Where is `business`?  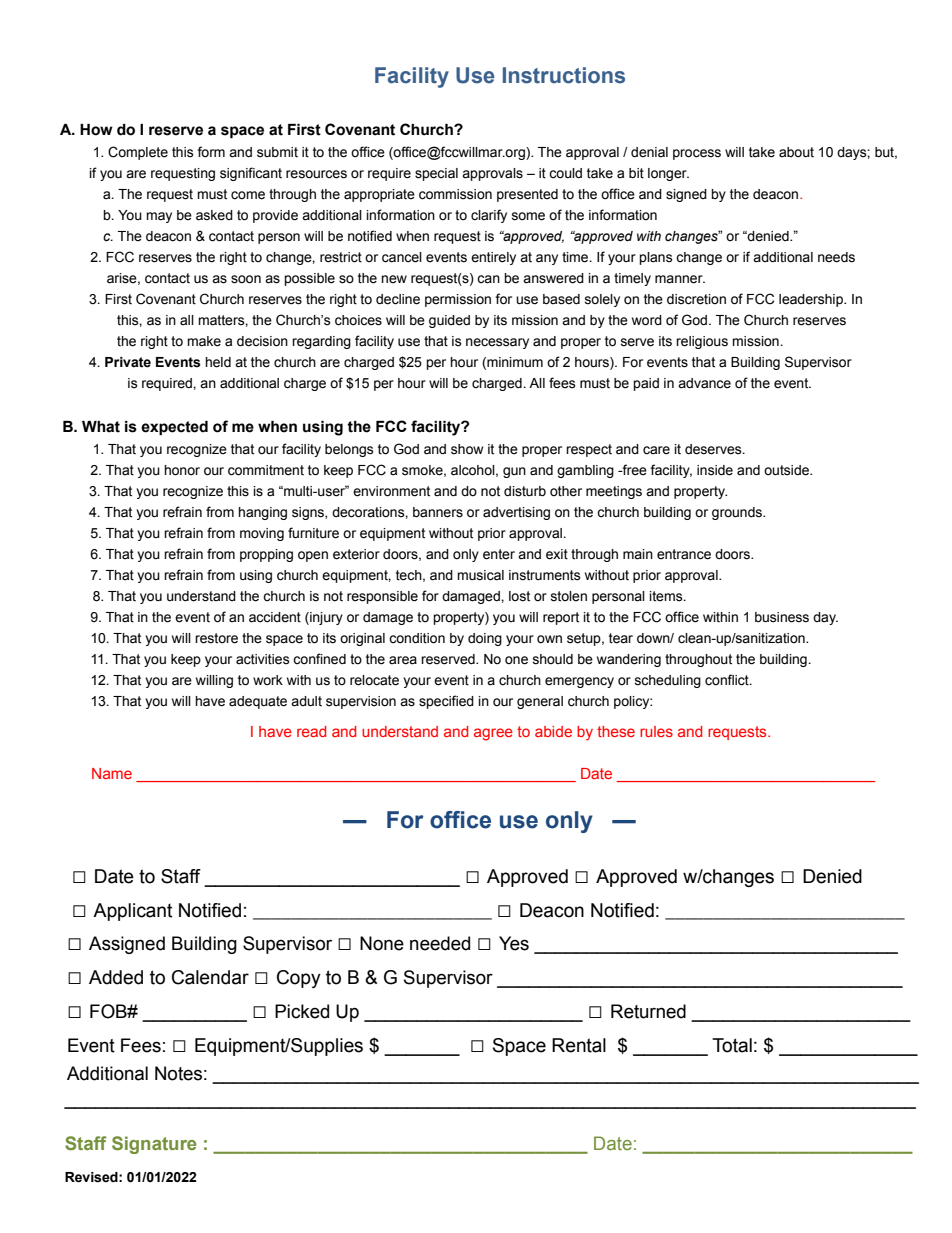 business is located at coordinates (782, 617).
